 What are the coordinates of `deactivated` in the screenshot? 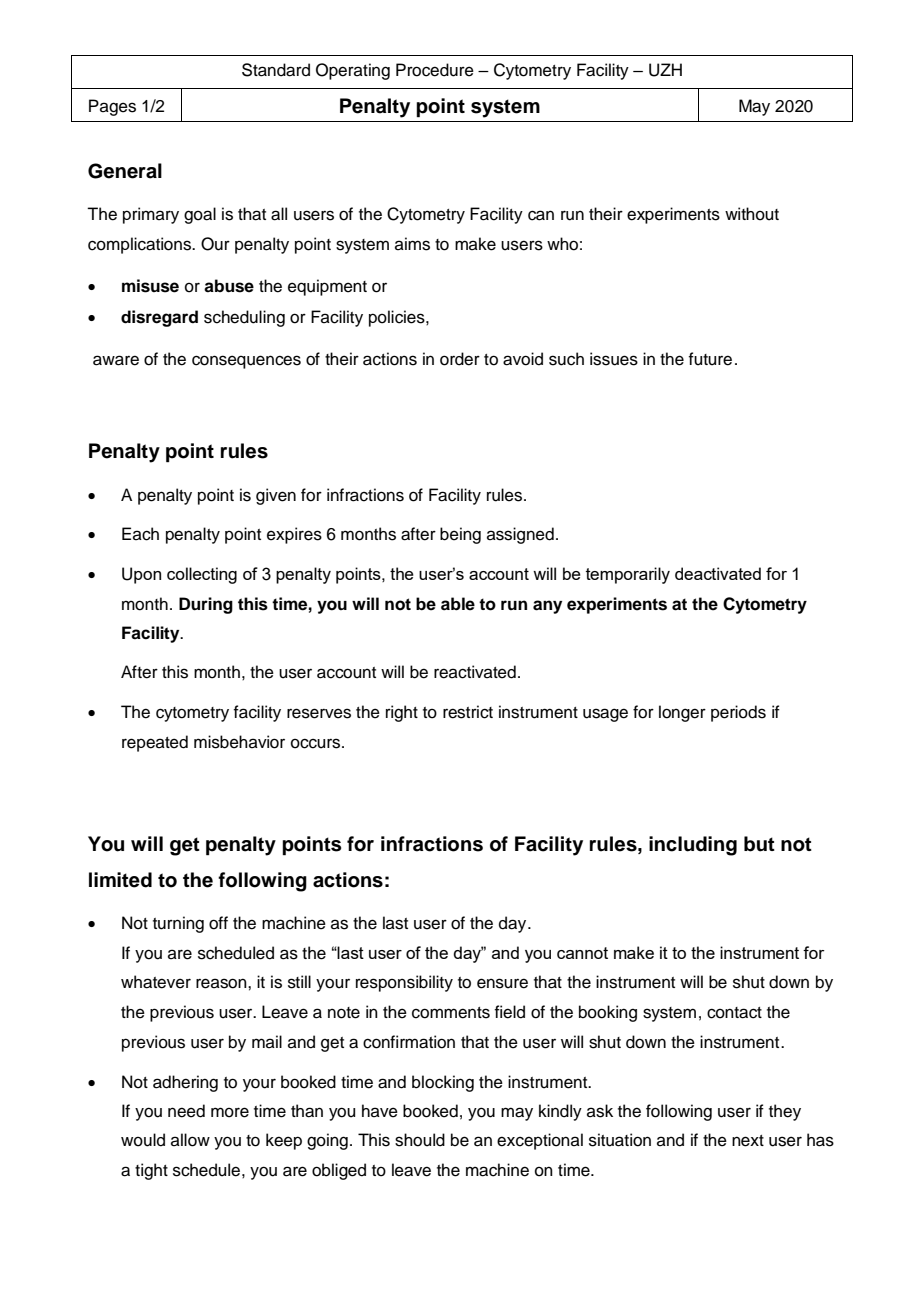 It's located at (718, 573).
